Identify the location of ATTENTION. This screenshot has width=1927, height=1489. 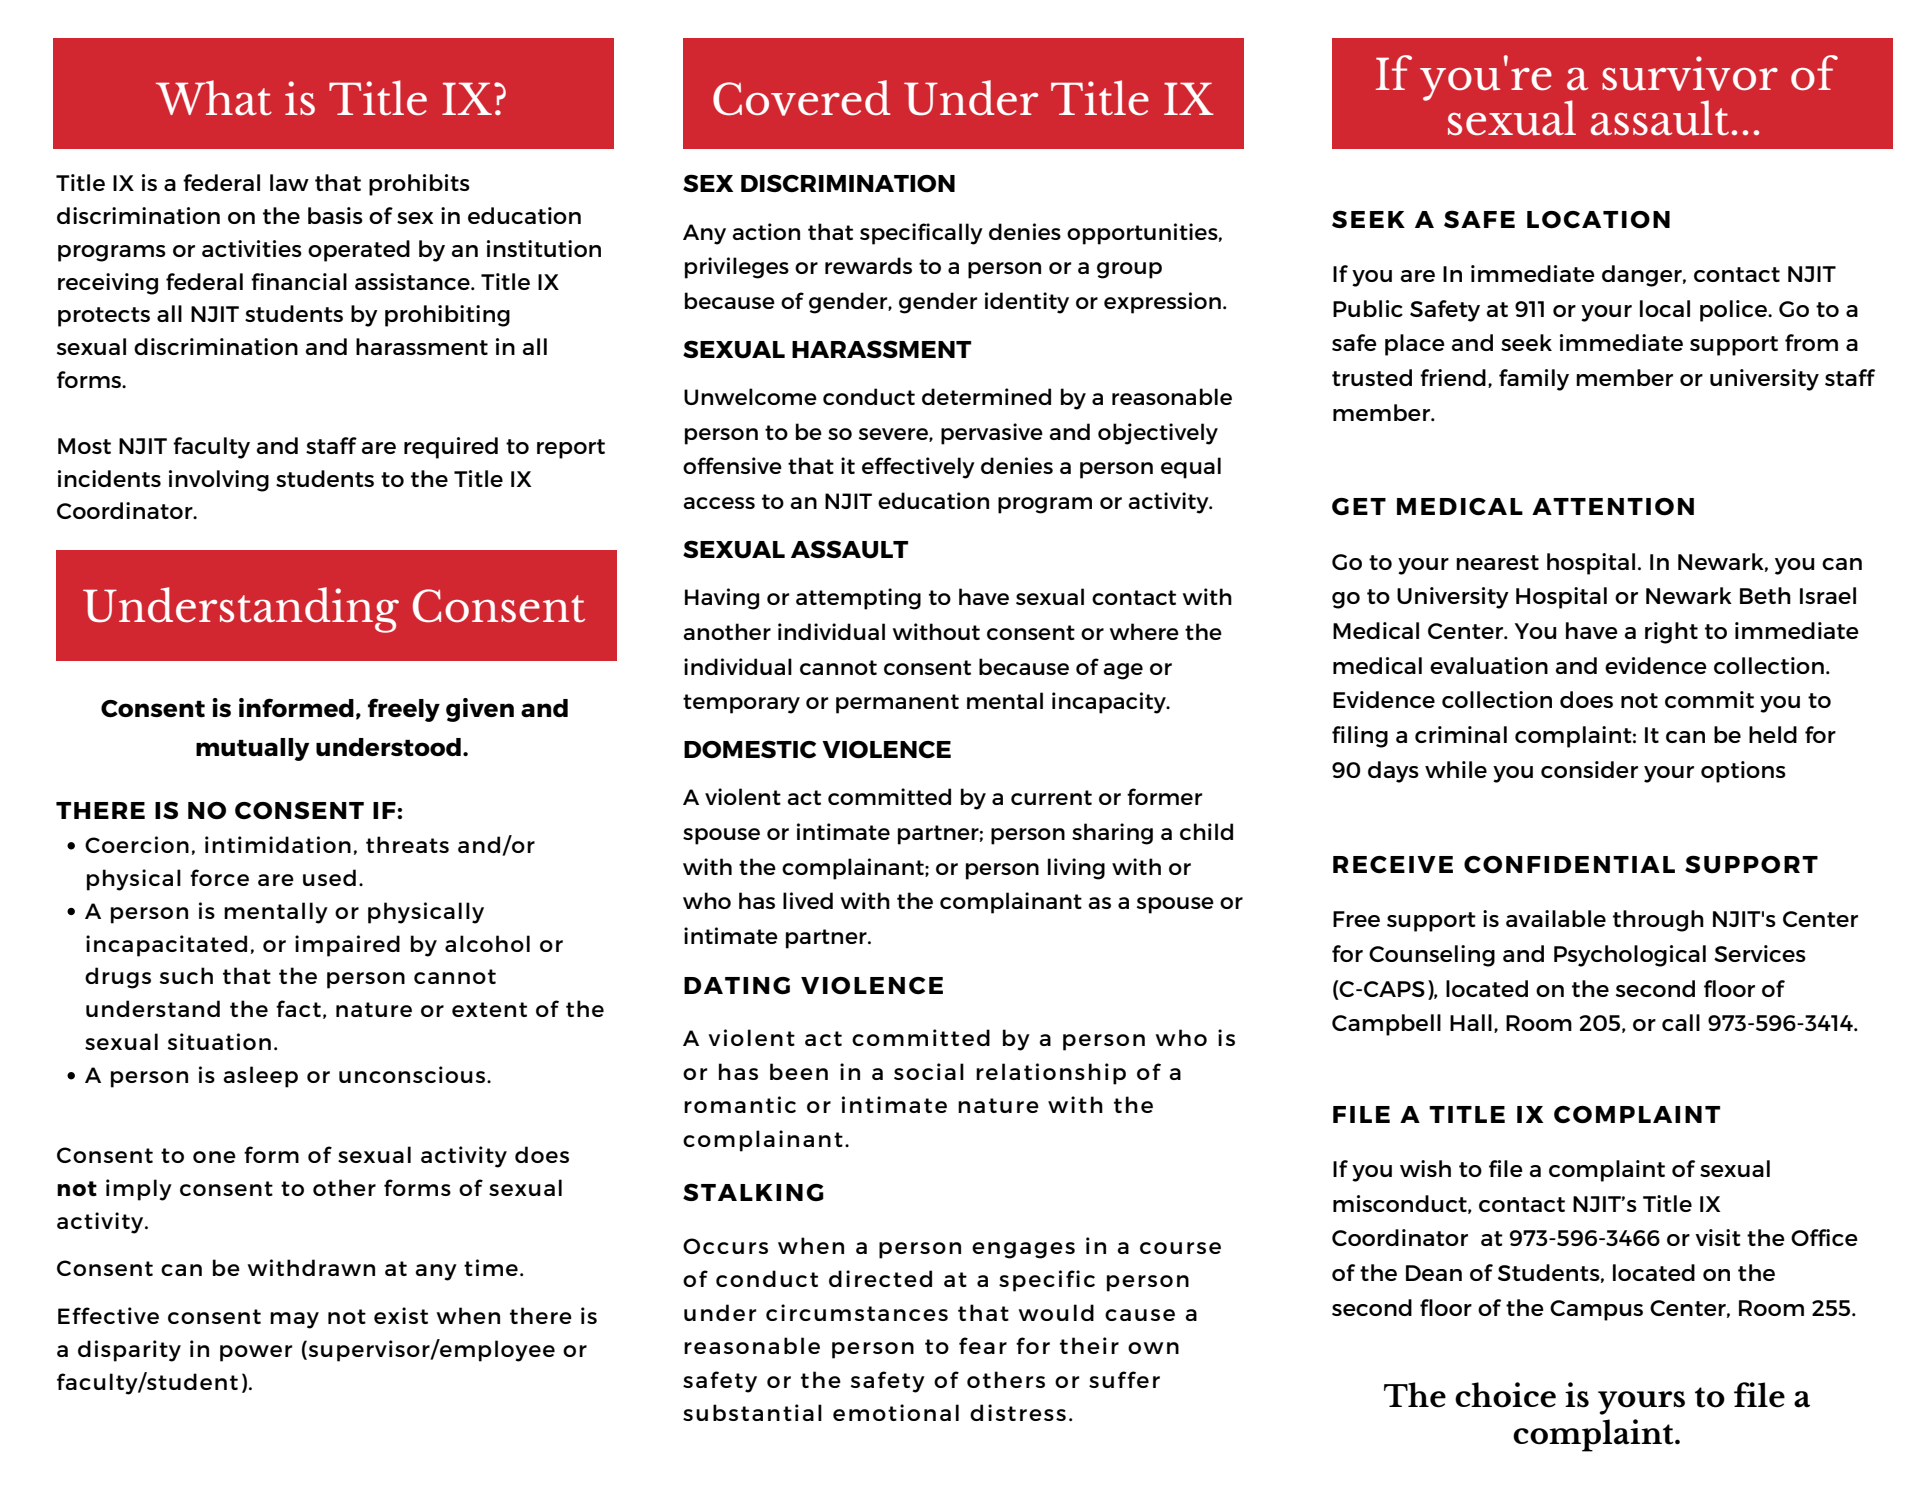
(1613, 507).
